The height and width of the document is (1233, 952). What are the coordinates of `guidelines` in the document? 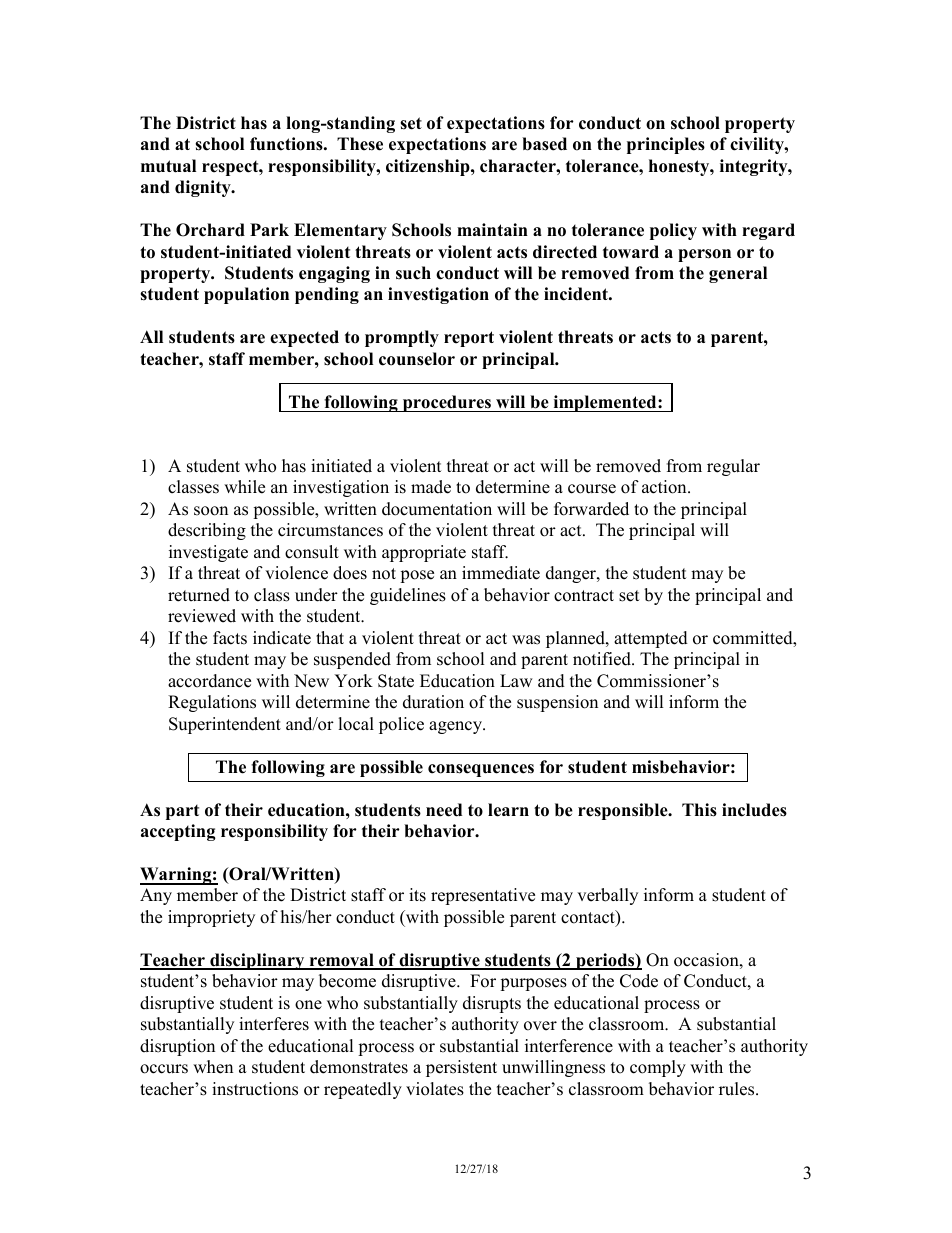 It's located at (408, 596).
